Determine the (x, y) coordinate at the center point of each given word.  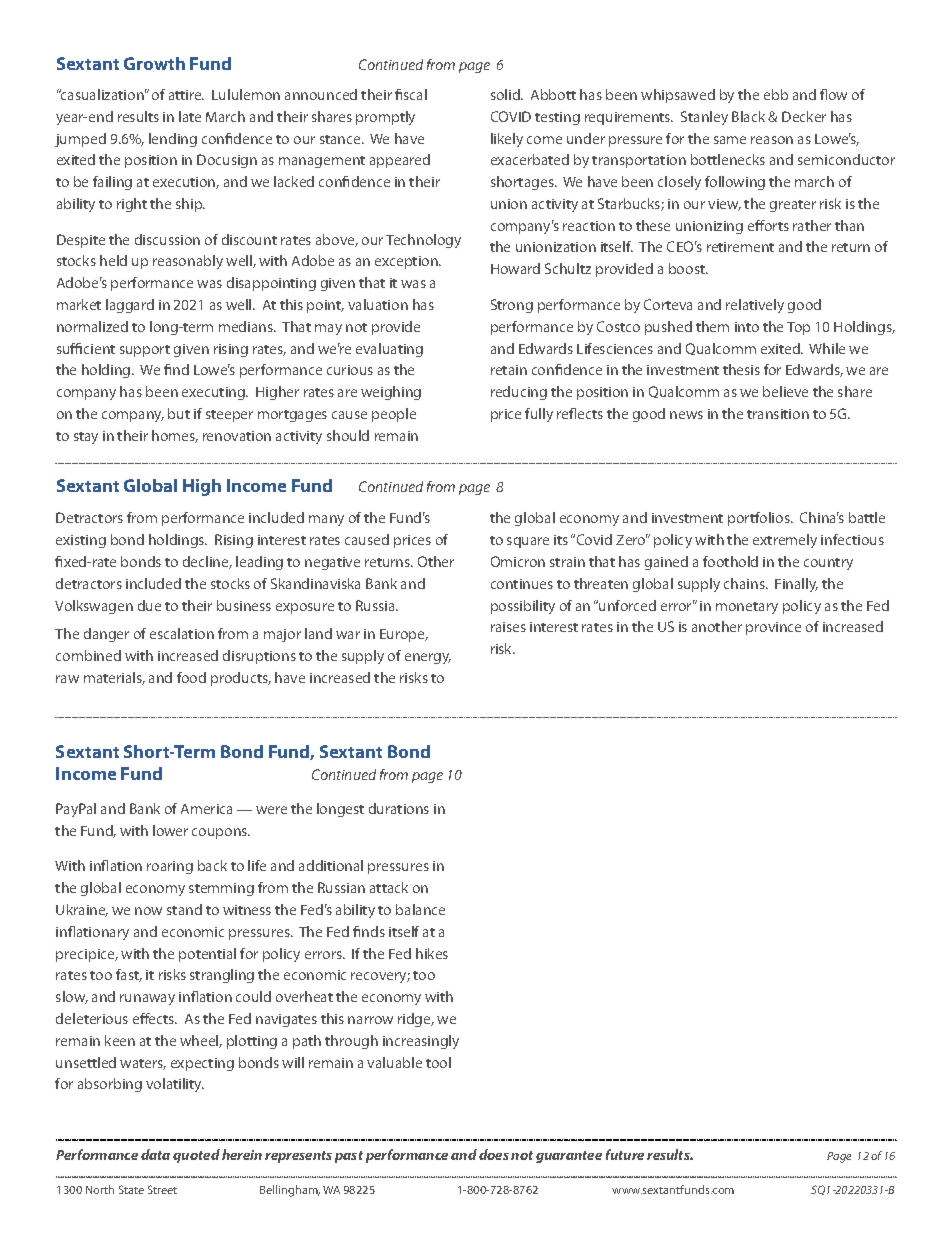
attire (186, 95)
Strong (512, 306)
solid (506, 94)
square (528, 542)
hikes (432, 953)
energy (428, 658)
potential (207, 955)
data (155, 1154)
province (773, 628)
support (145, 351)
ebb (776, 94)
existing (81, 541)
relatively (755, 306)
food (191, 677)
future (625, 1154)
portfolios (760, 519)
